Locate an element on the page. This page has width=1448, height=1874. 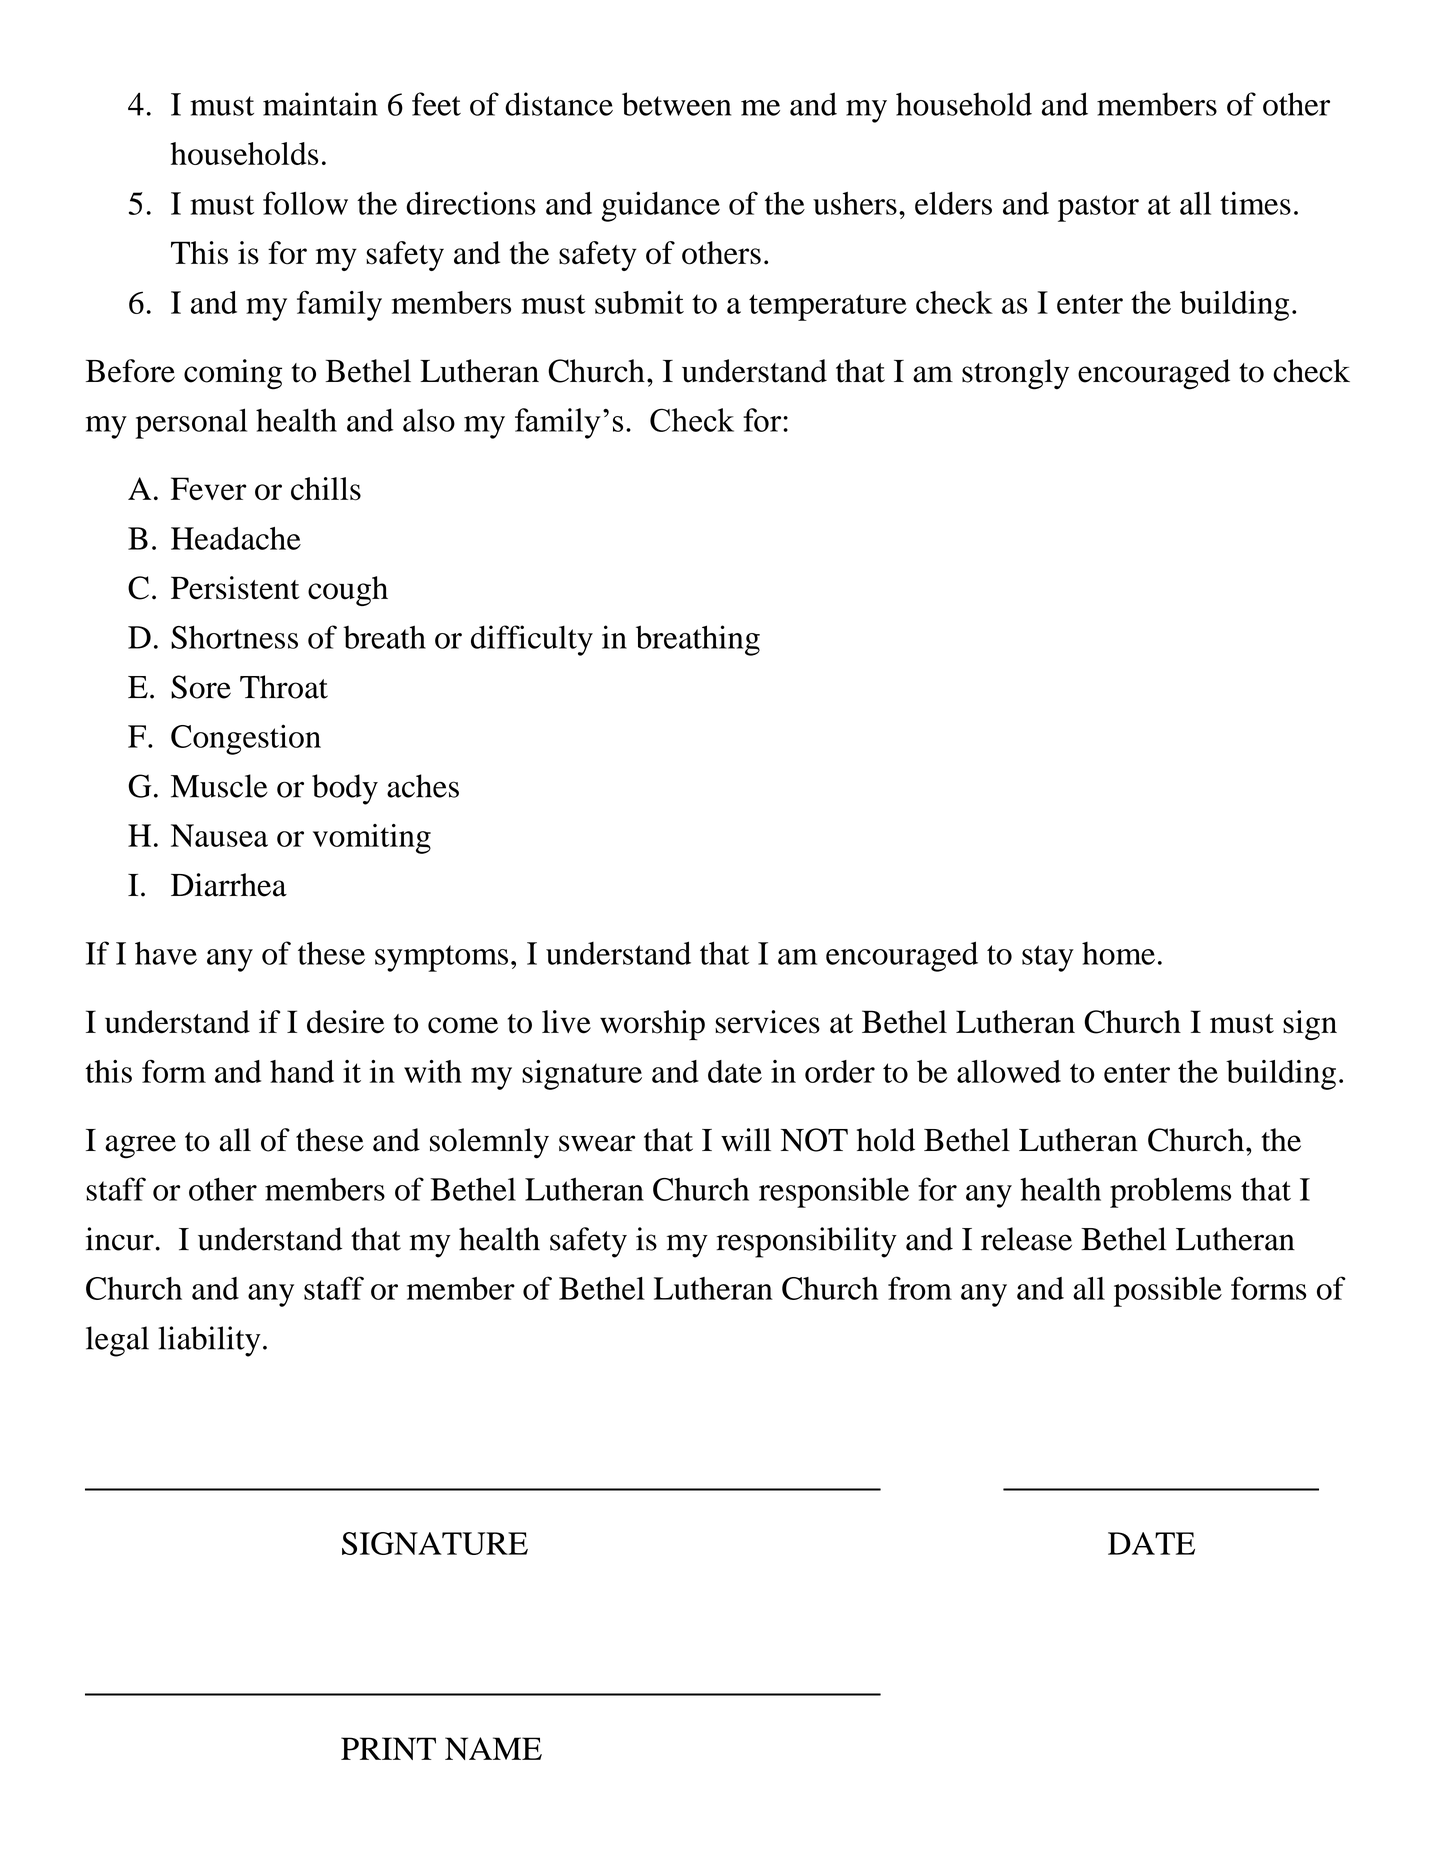
follow is located at coordinates (305, 203).
